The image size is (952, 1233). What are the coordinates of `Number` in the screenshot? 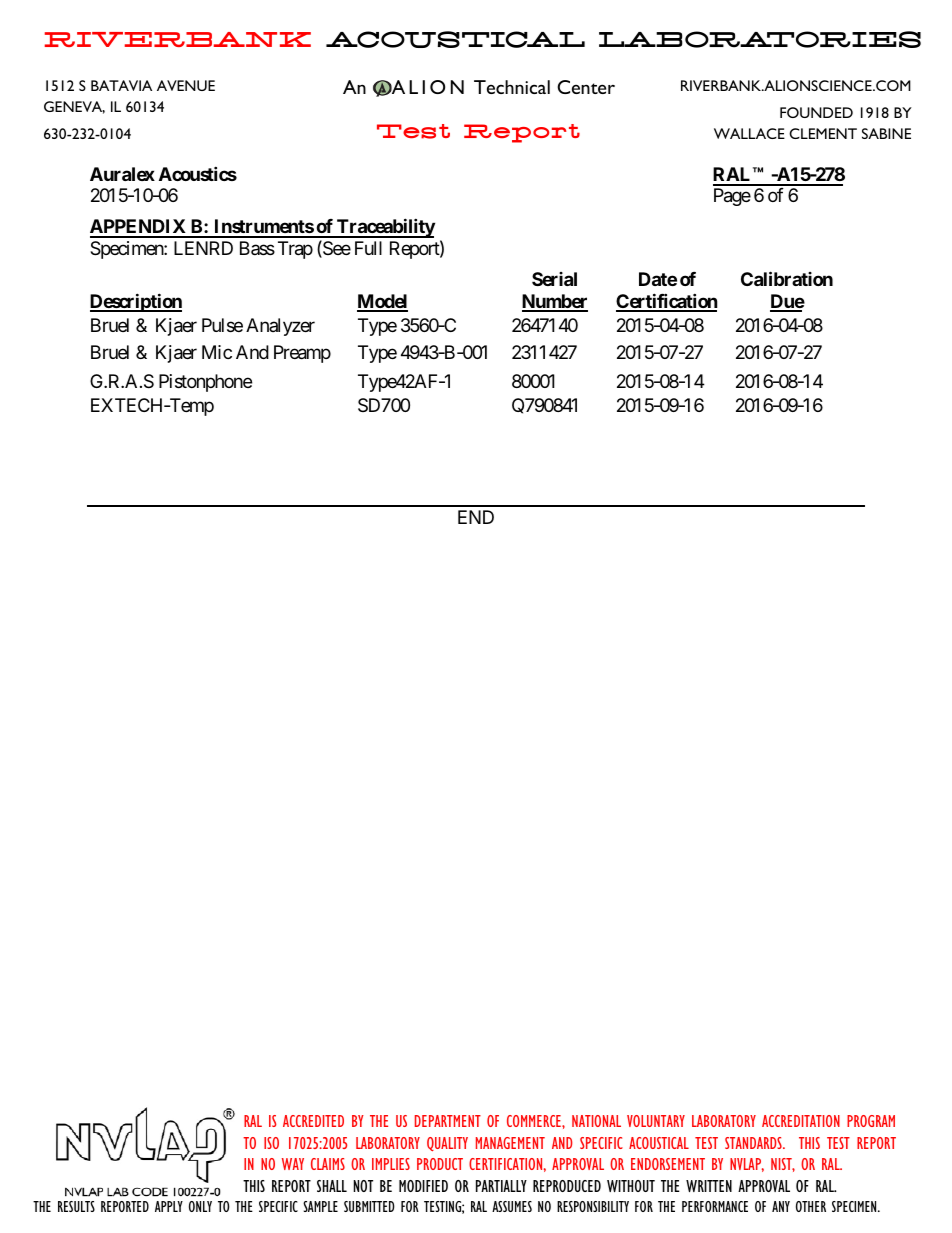 It's located at (555, 302).
